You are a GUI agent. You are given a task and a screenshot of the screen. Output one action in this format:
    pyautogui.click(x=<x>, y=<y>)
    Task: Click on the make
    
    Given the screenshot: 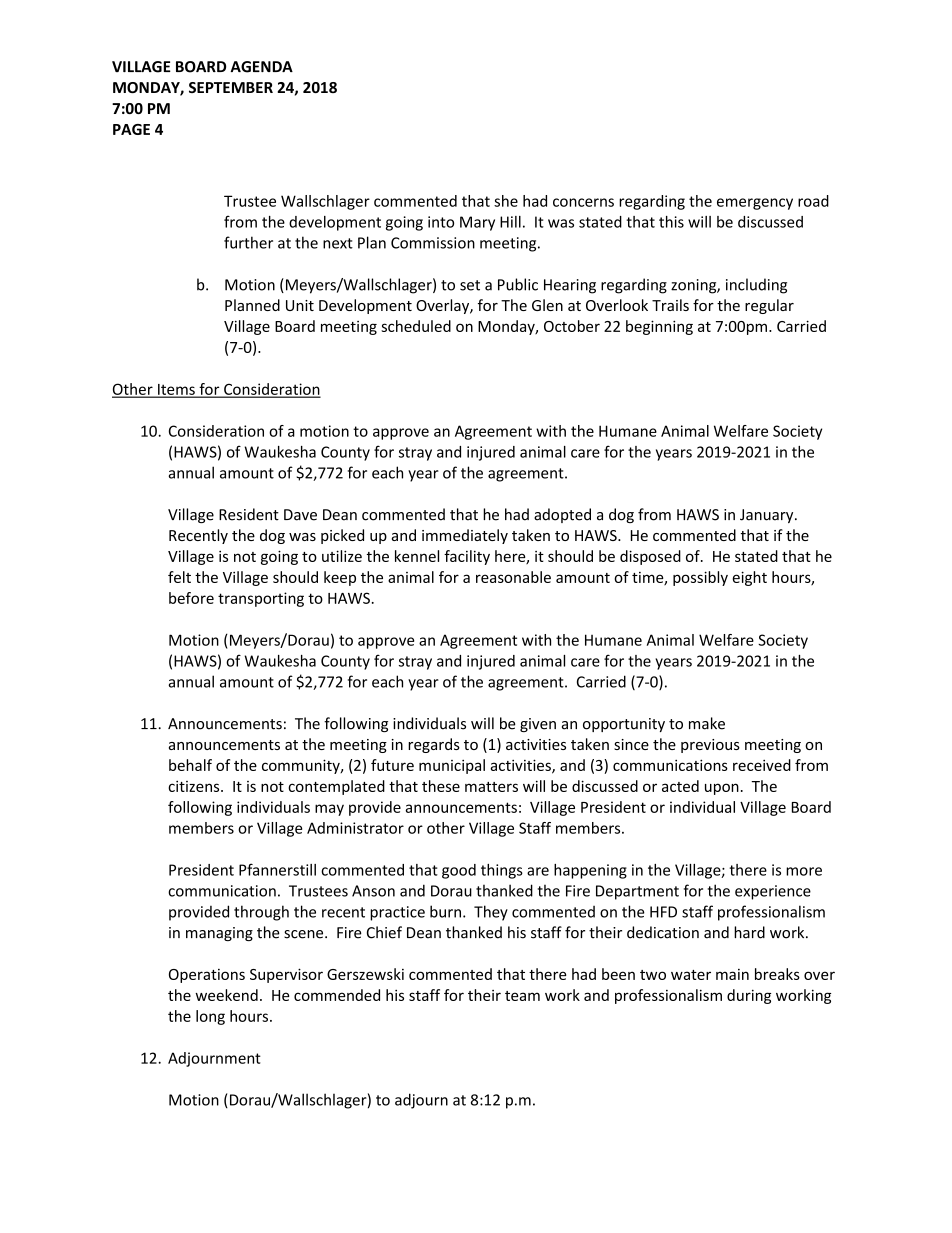 What is the action you would take?
    pyautogui.click(x=707, y=723)
